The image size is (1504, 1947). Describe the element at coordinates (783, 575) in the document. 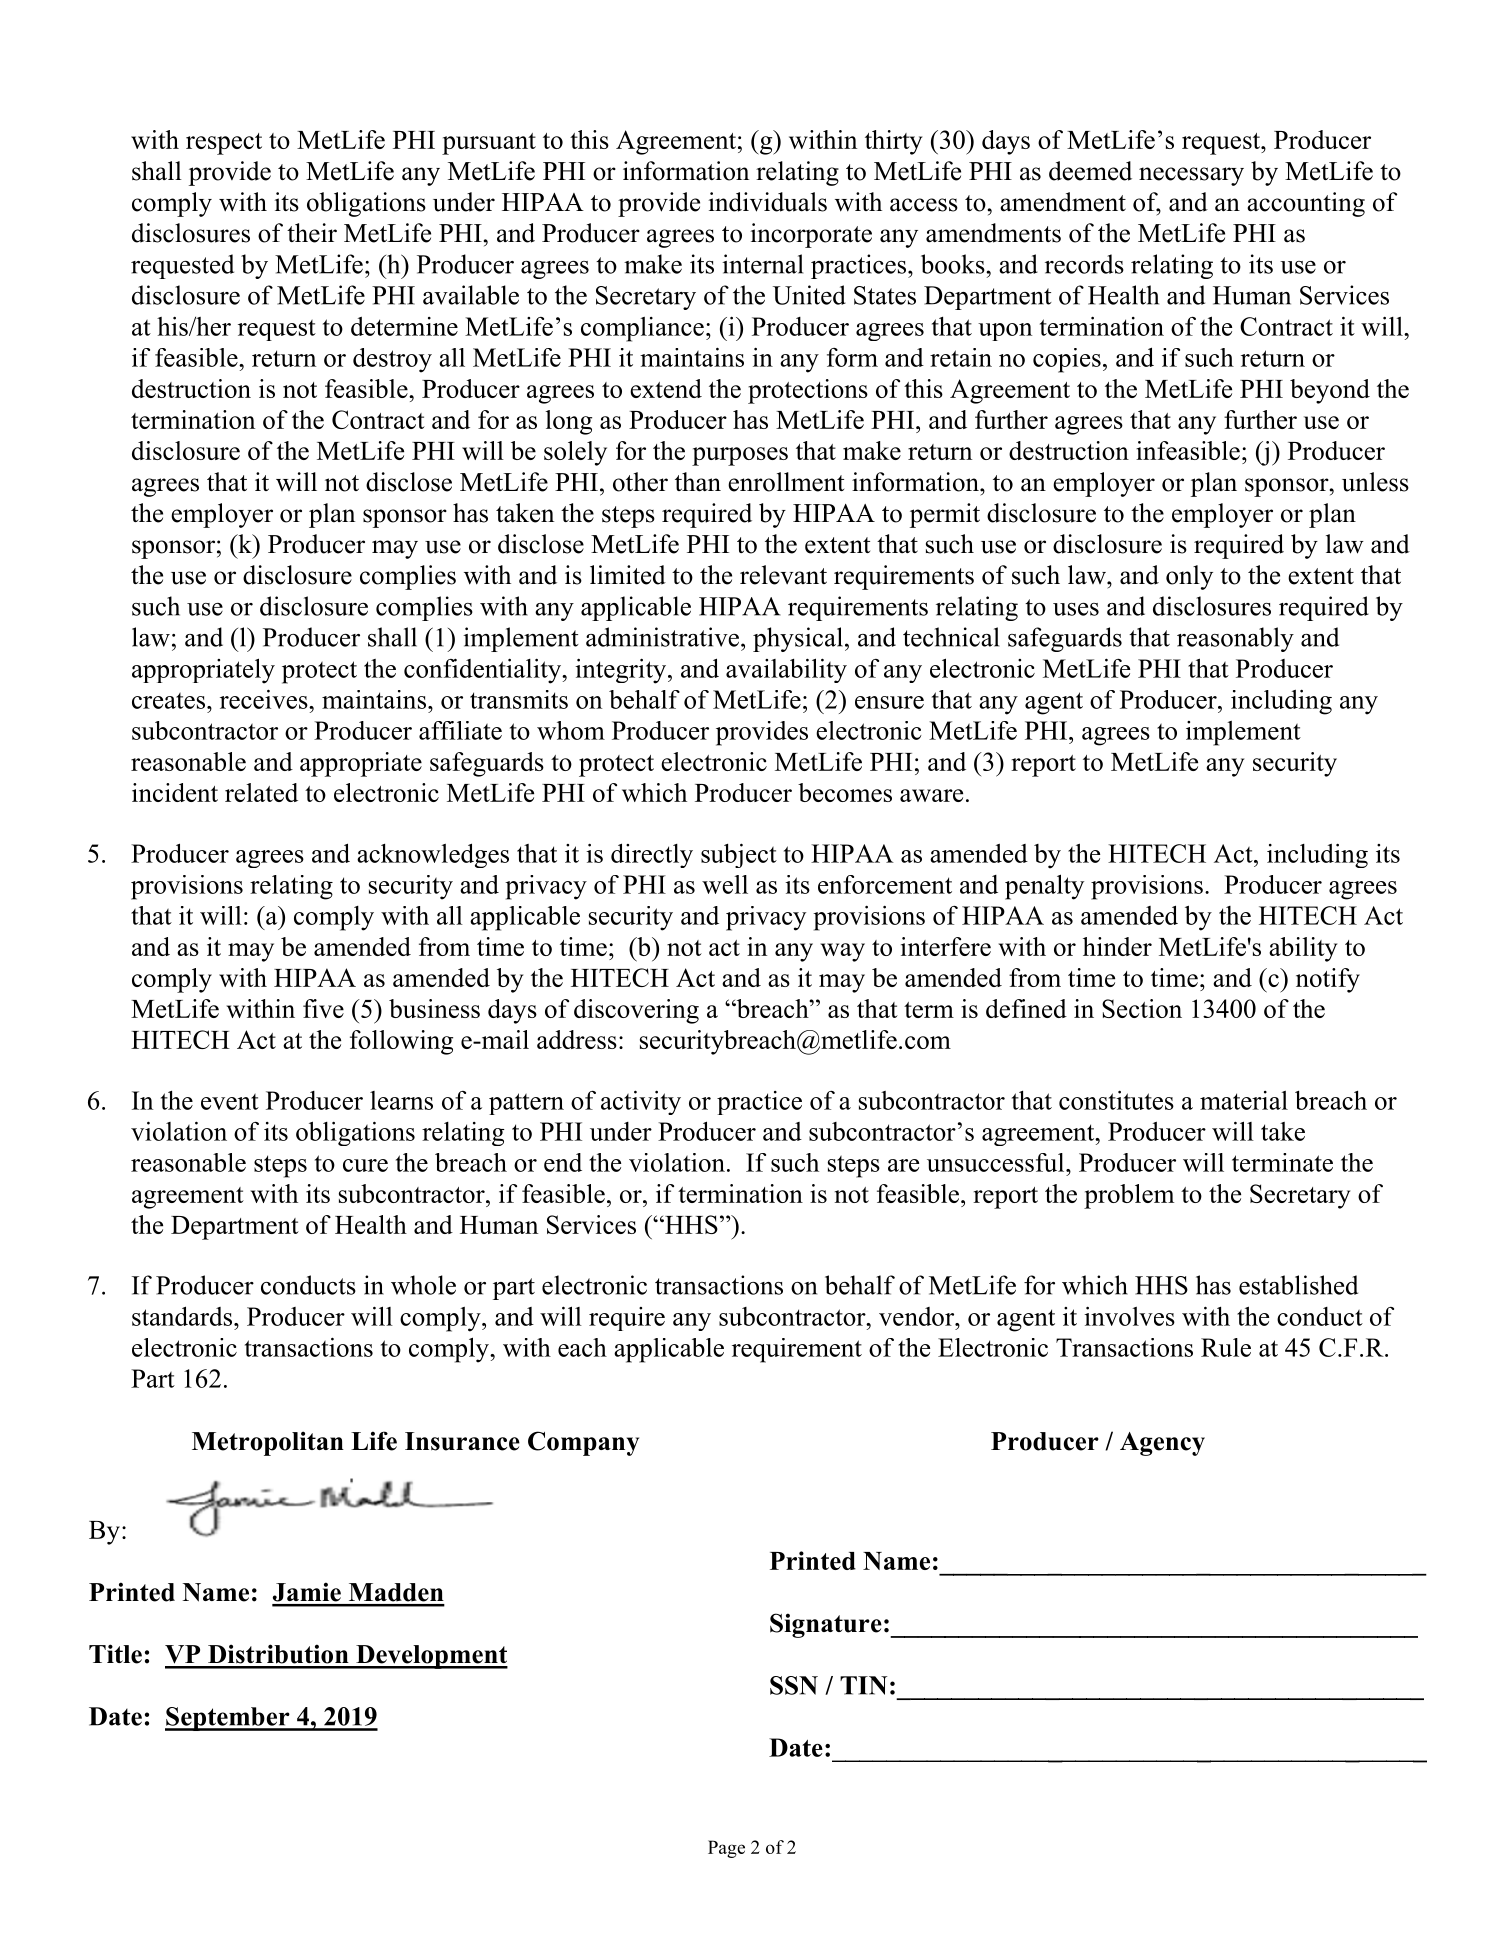

I see `relevant` at that location.
